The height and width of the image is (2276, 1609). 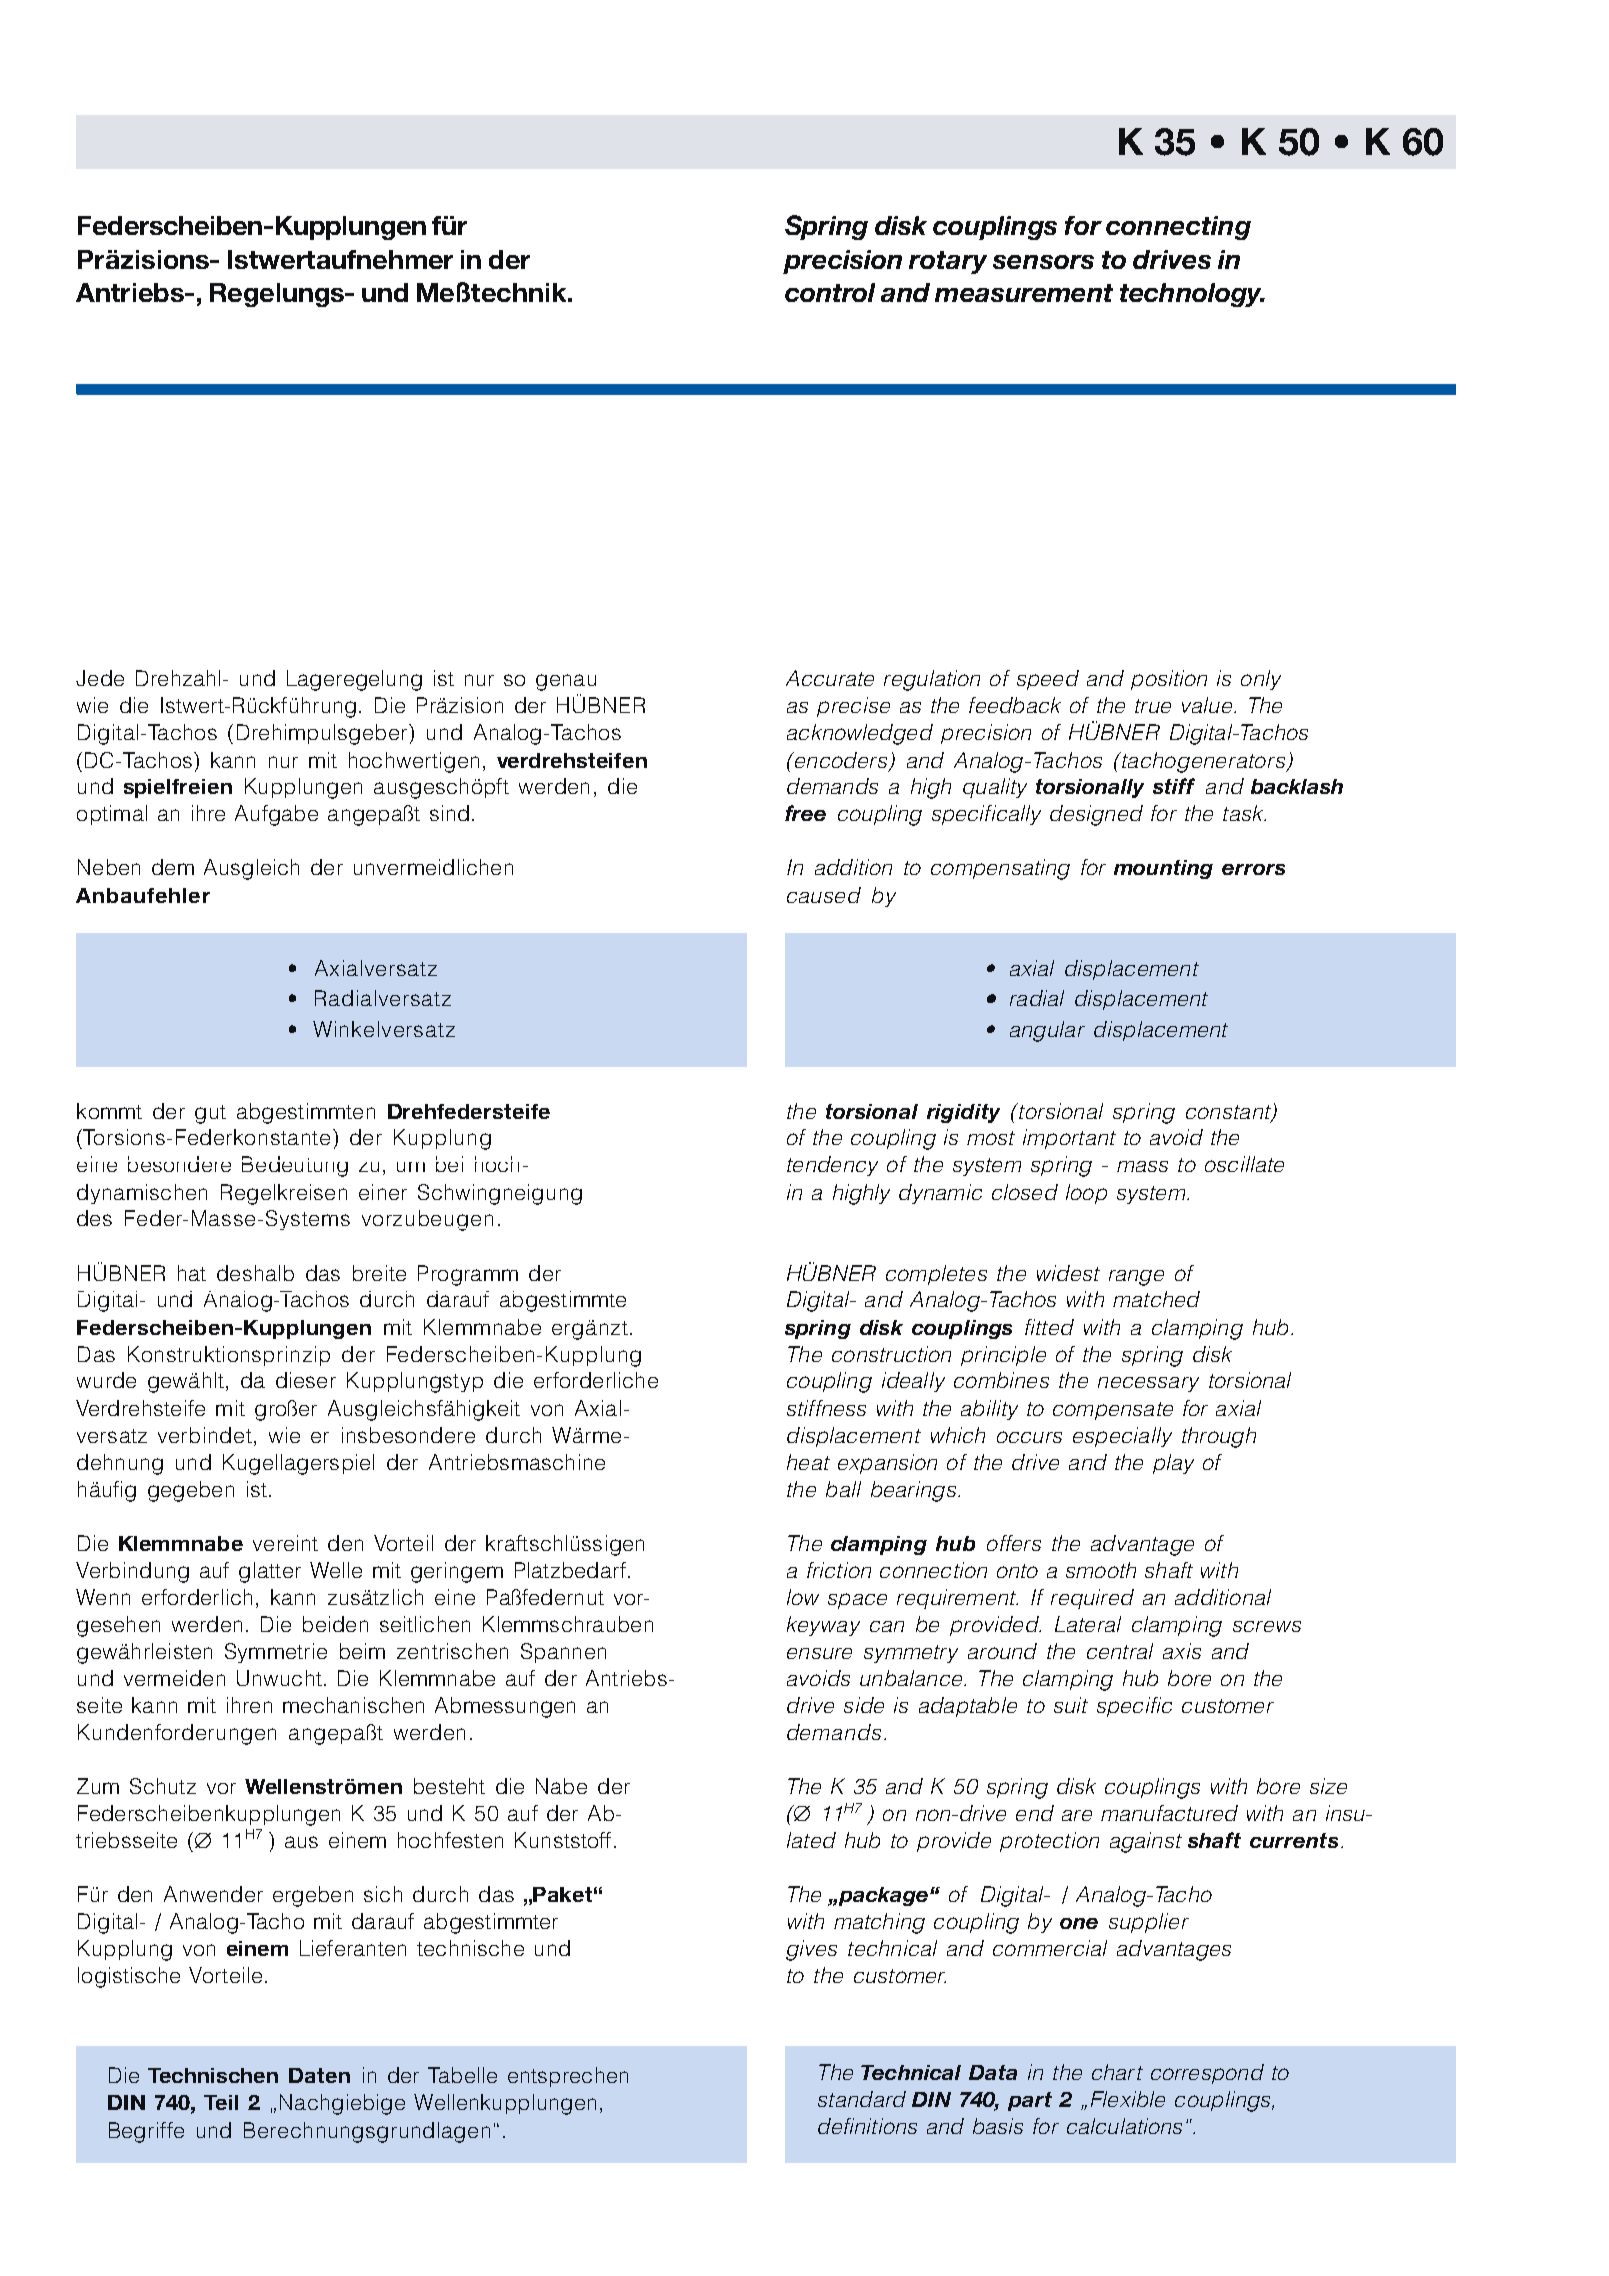 What do you see at coordinates (963, 1113) in the image?
I see `rigidity` at bounding box center [963, 1113].
